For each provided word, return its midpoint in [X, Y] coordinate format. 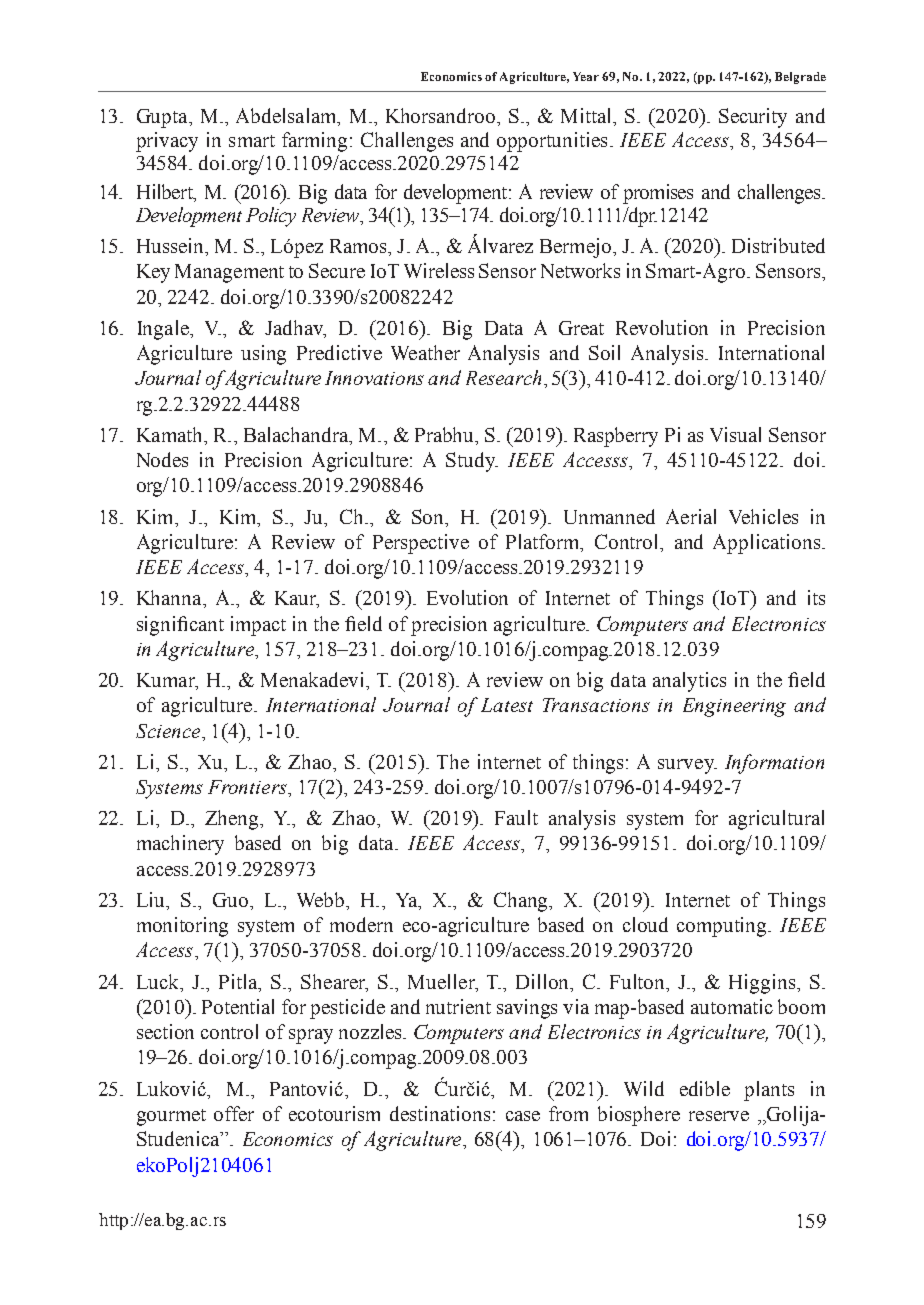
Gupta [163, 118]
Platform [544, 543]
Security [753, 118]
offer [234, 1113]
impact [258, 626]
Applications [768, 544]
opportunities [552, 142]
